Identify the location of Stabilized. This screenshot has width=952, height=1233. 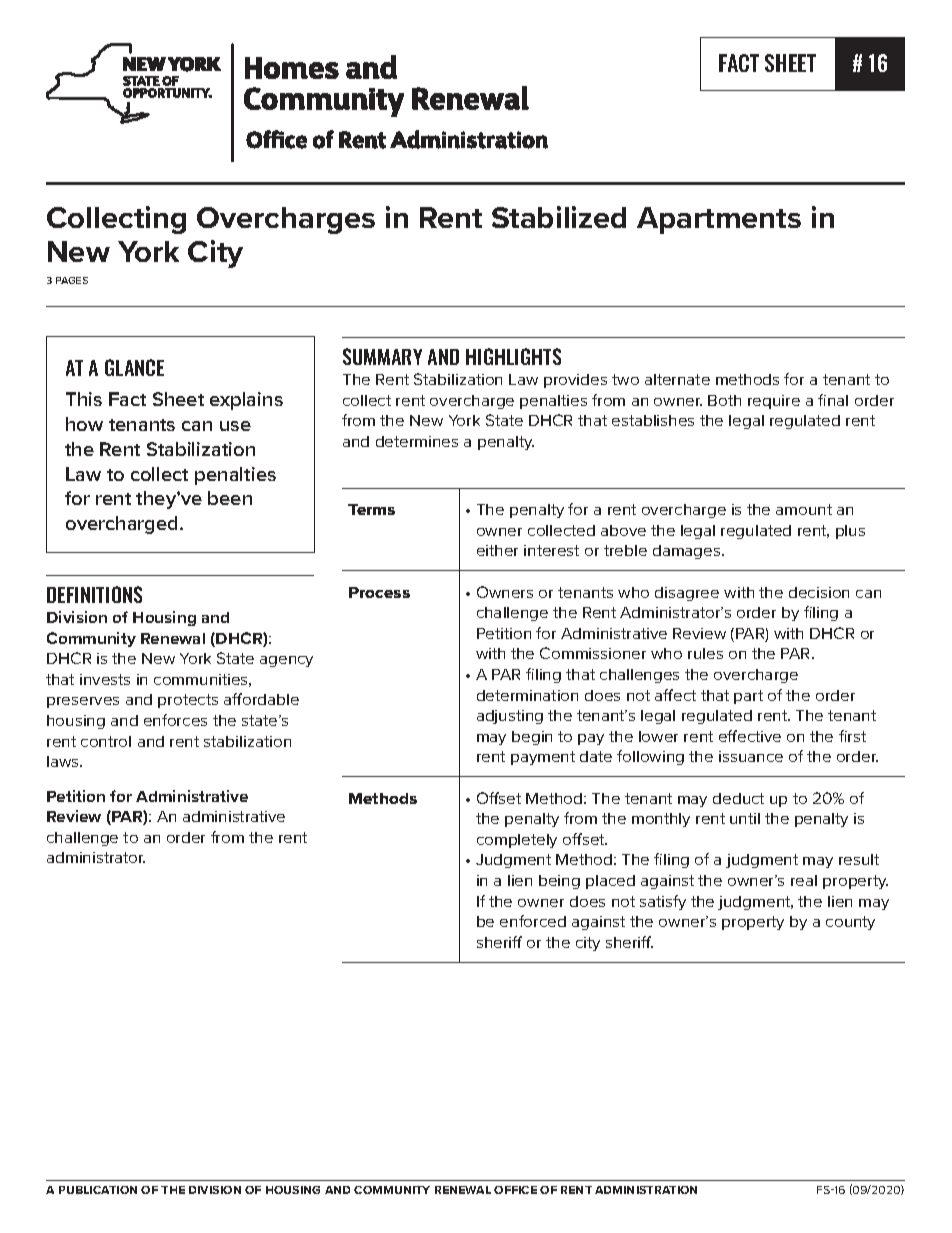
(559, 217).
